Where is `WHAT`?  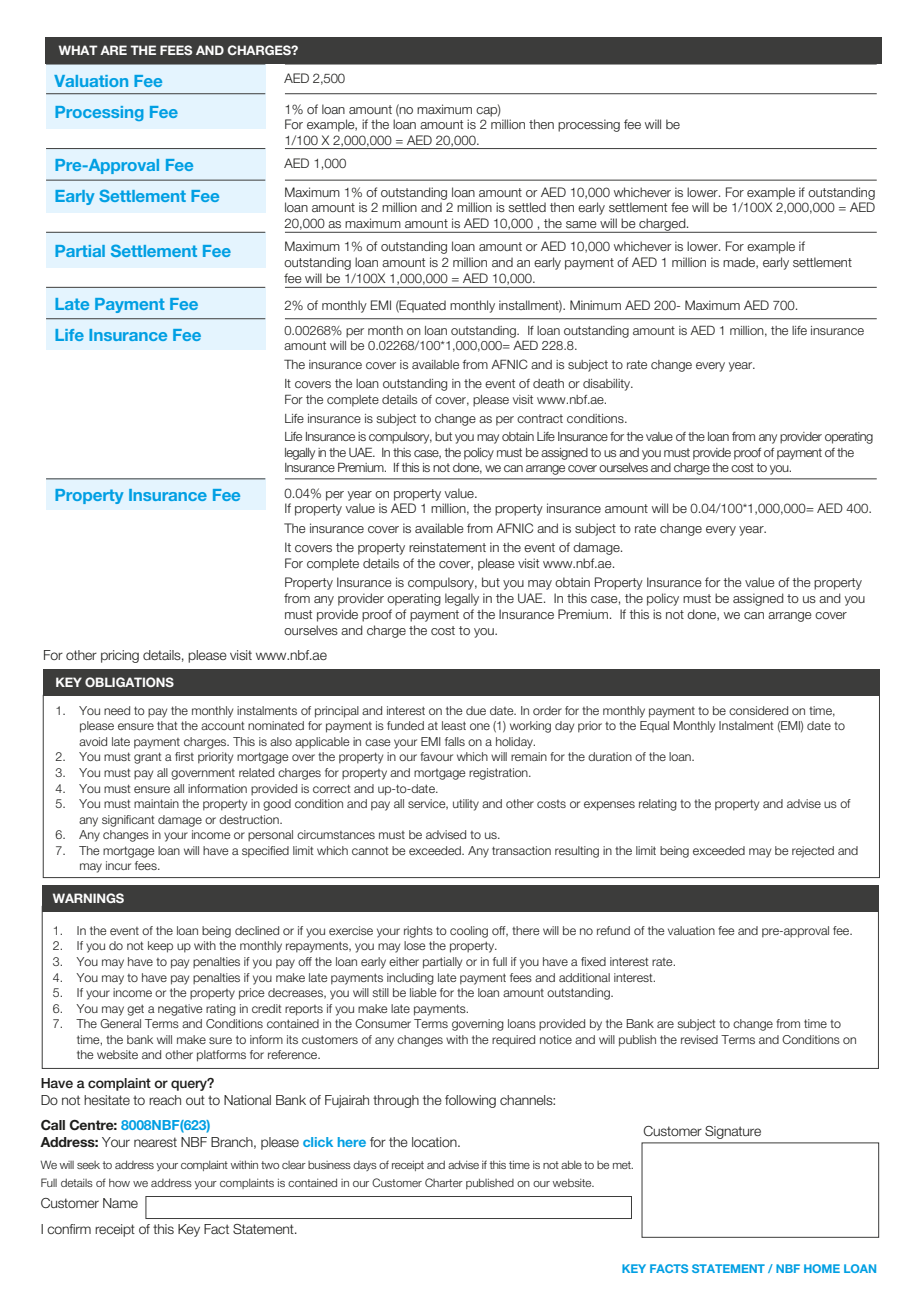
WHAT is located at coordinates (78, 50).
